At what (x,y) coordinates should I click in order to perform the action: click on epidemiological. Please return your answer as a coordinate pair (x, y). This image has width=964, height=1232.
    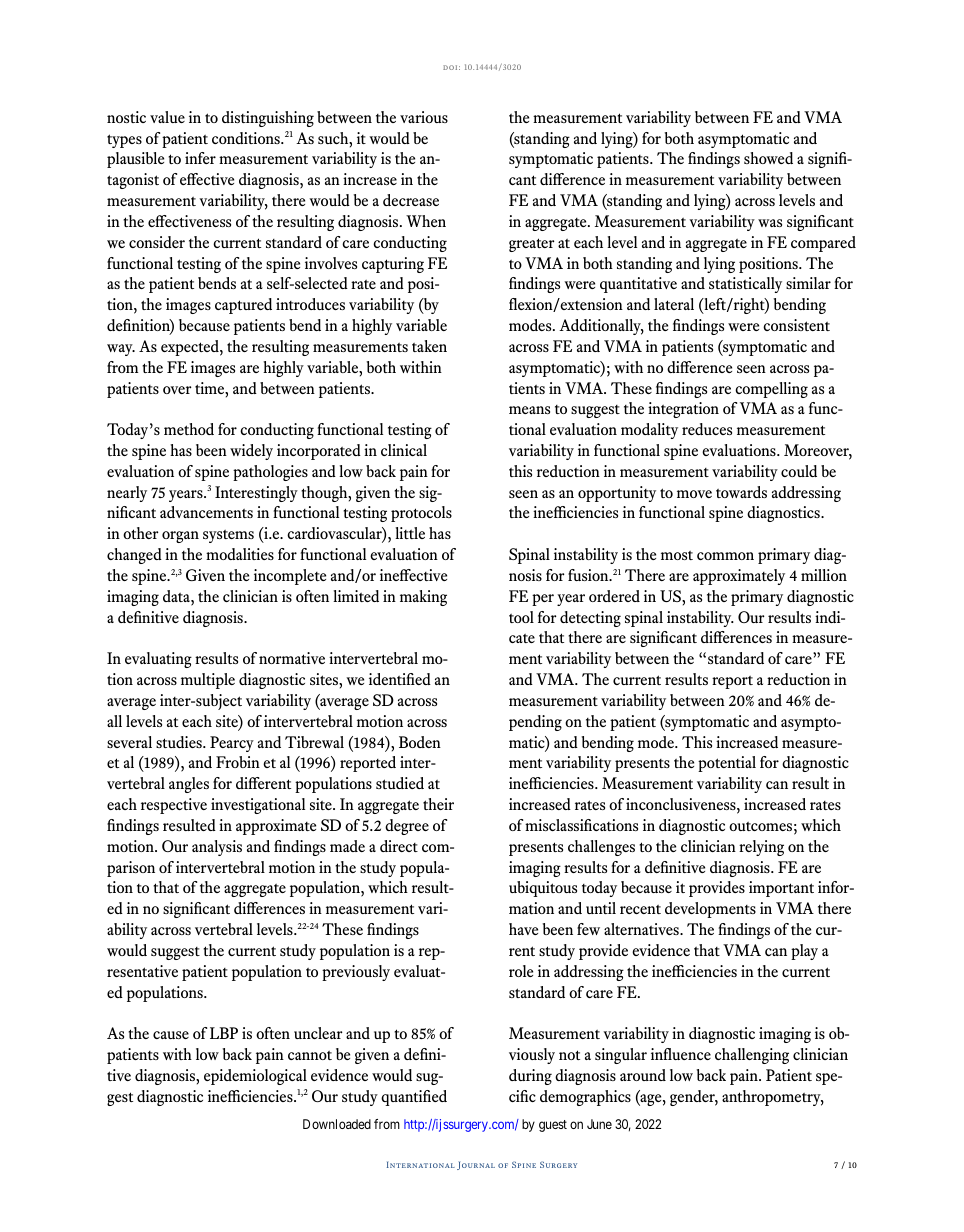
    Looking at the image, I should click on (255, 1077).
